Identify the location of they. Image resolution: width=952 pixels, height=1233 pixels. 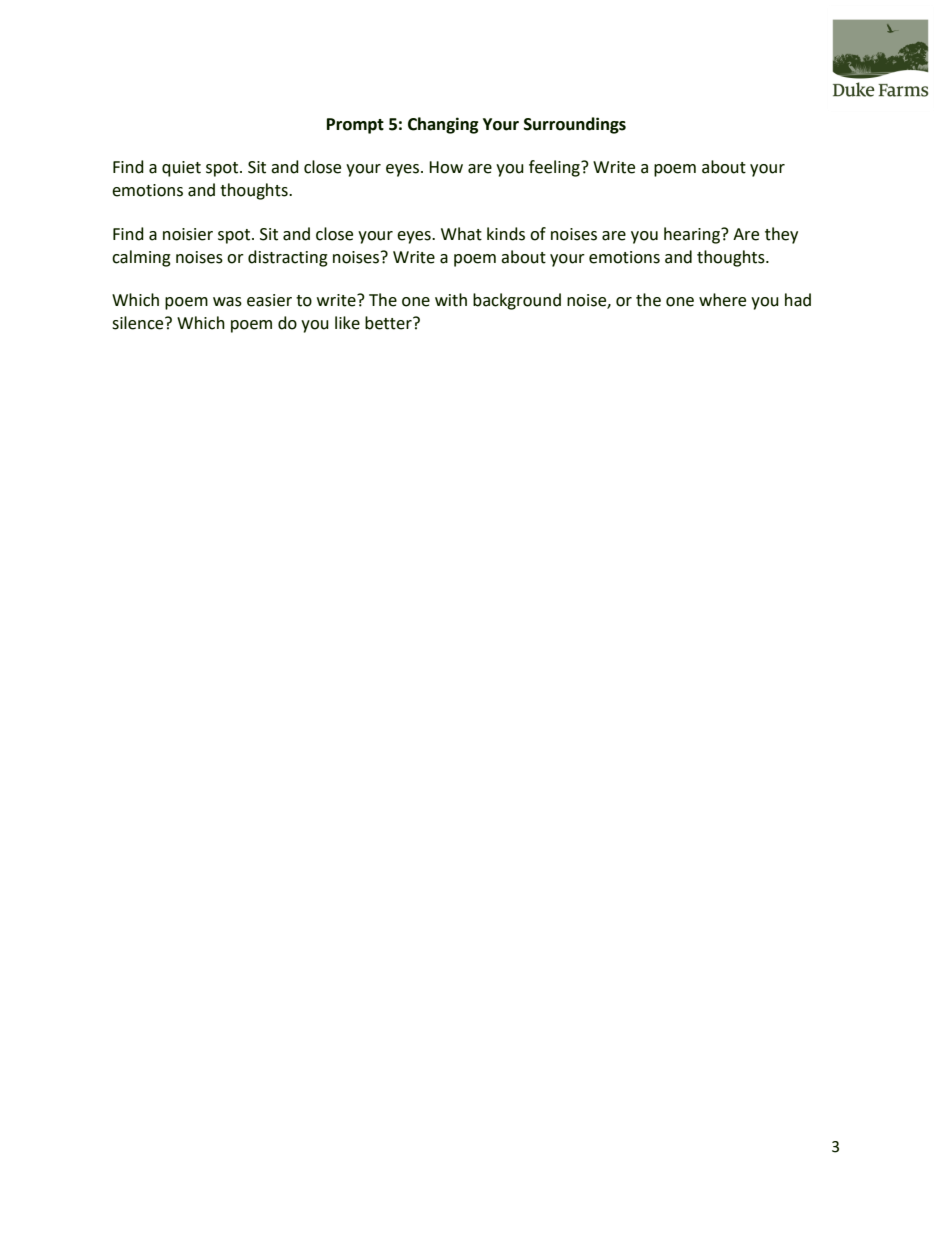
(781, 235).
